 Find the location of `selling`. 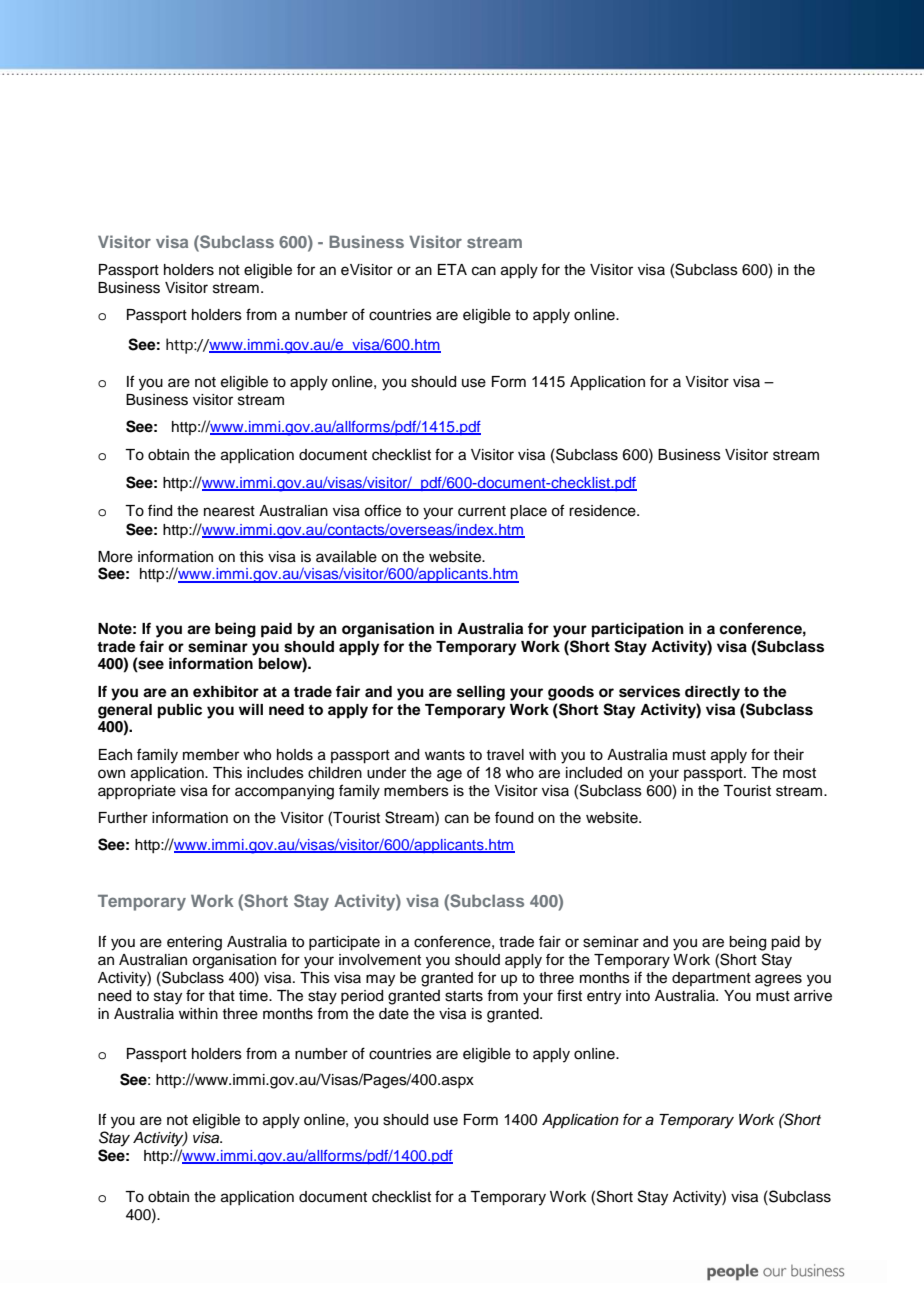

selling is located at coordinates (481, 693).
